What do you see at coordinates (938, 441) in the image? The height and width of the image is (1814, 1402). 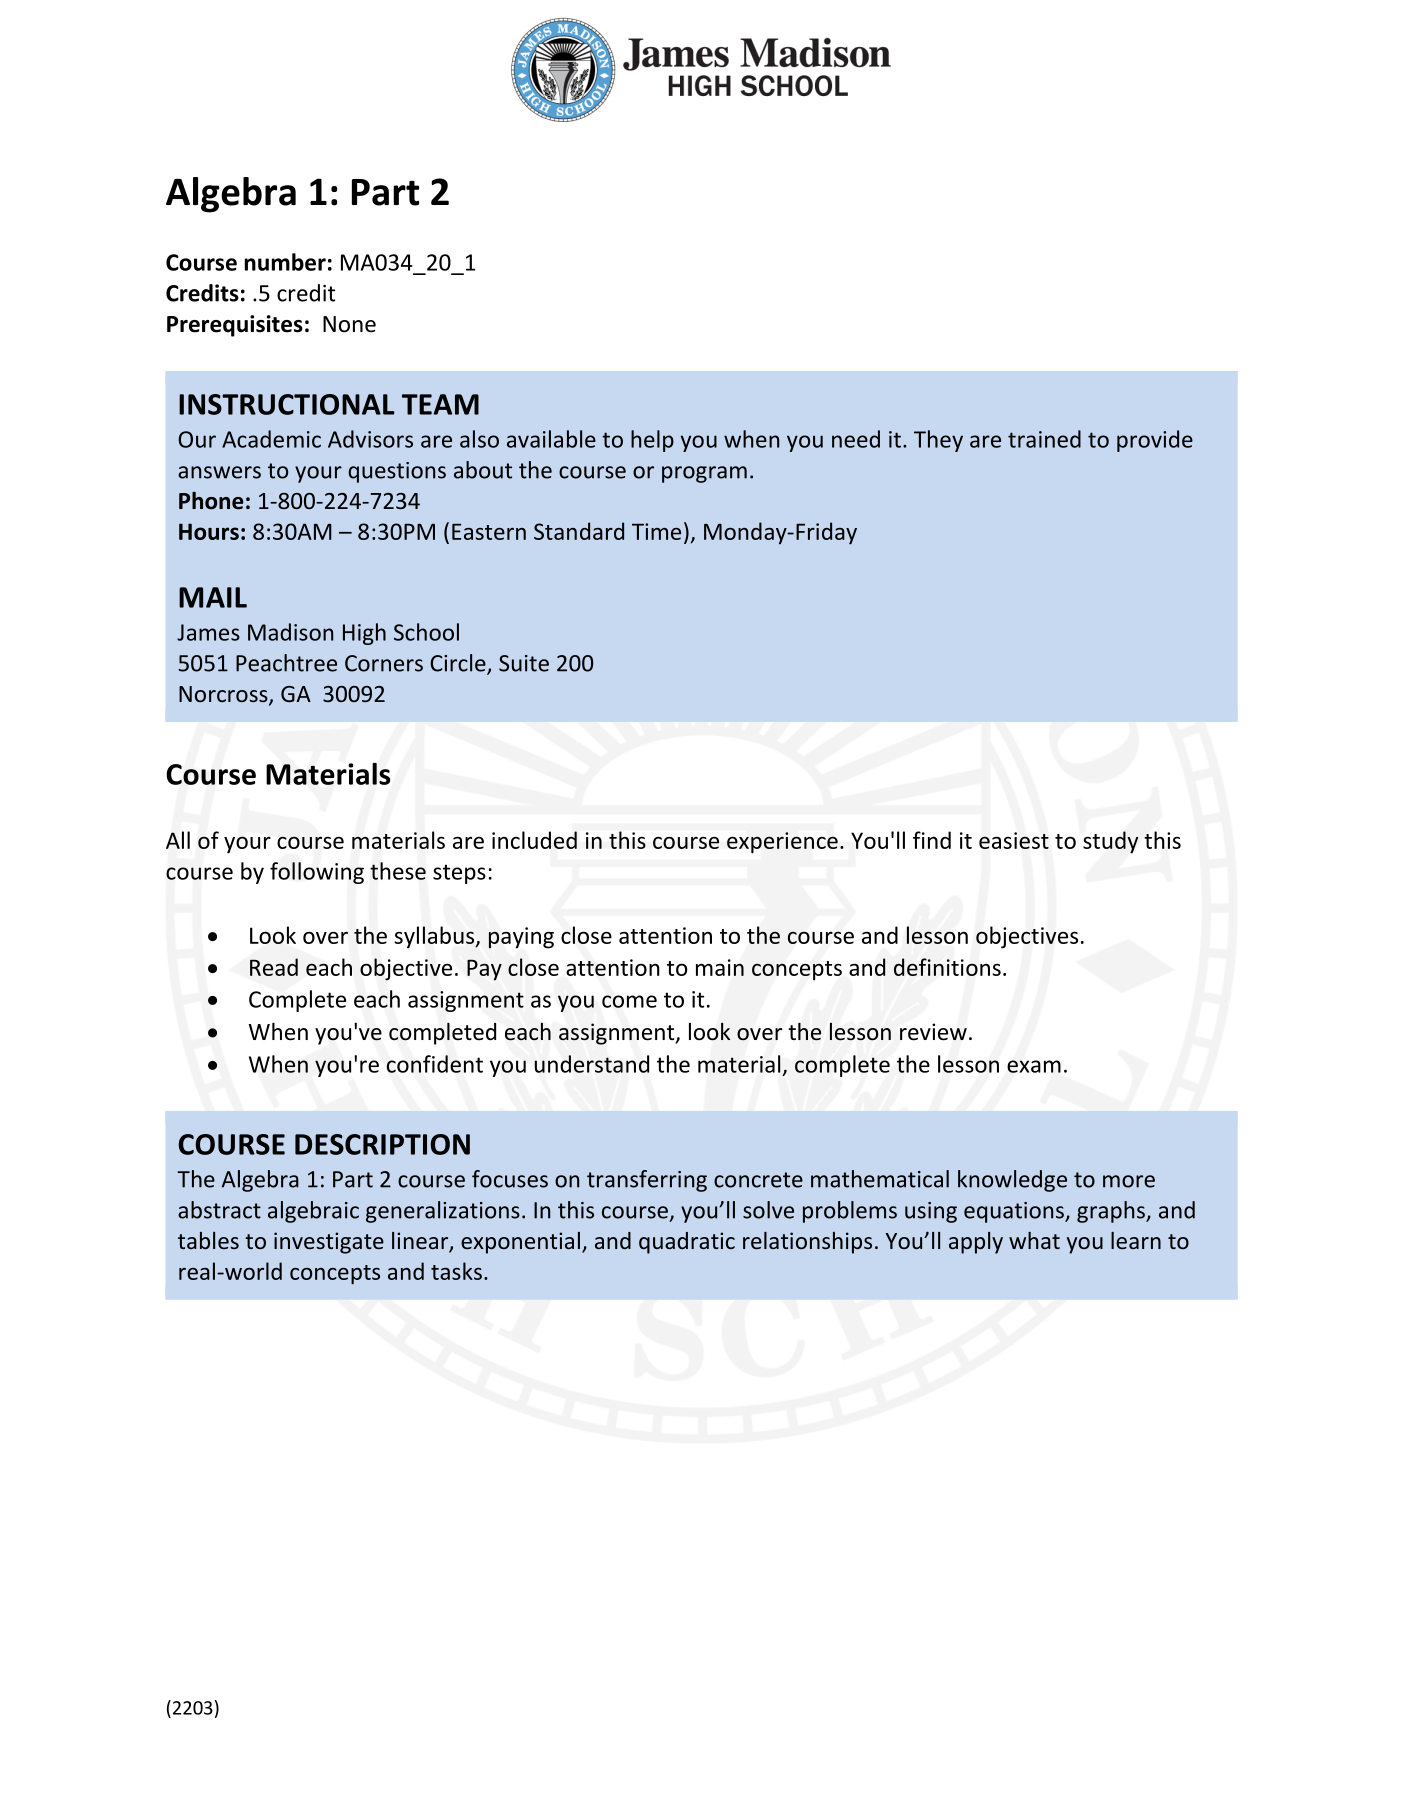 I see `They` at bounding box center [938, 441].
